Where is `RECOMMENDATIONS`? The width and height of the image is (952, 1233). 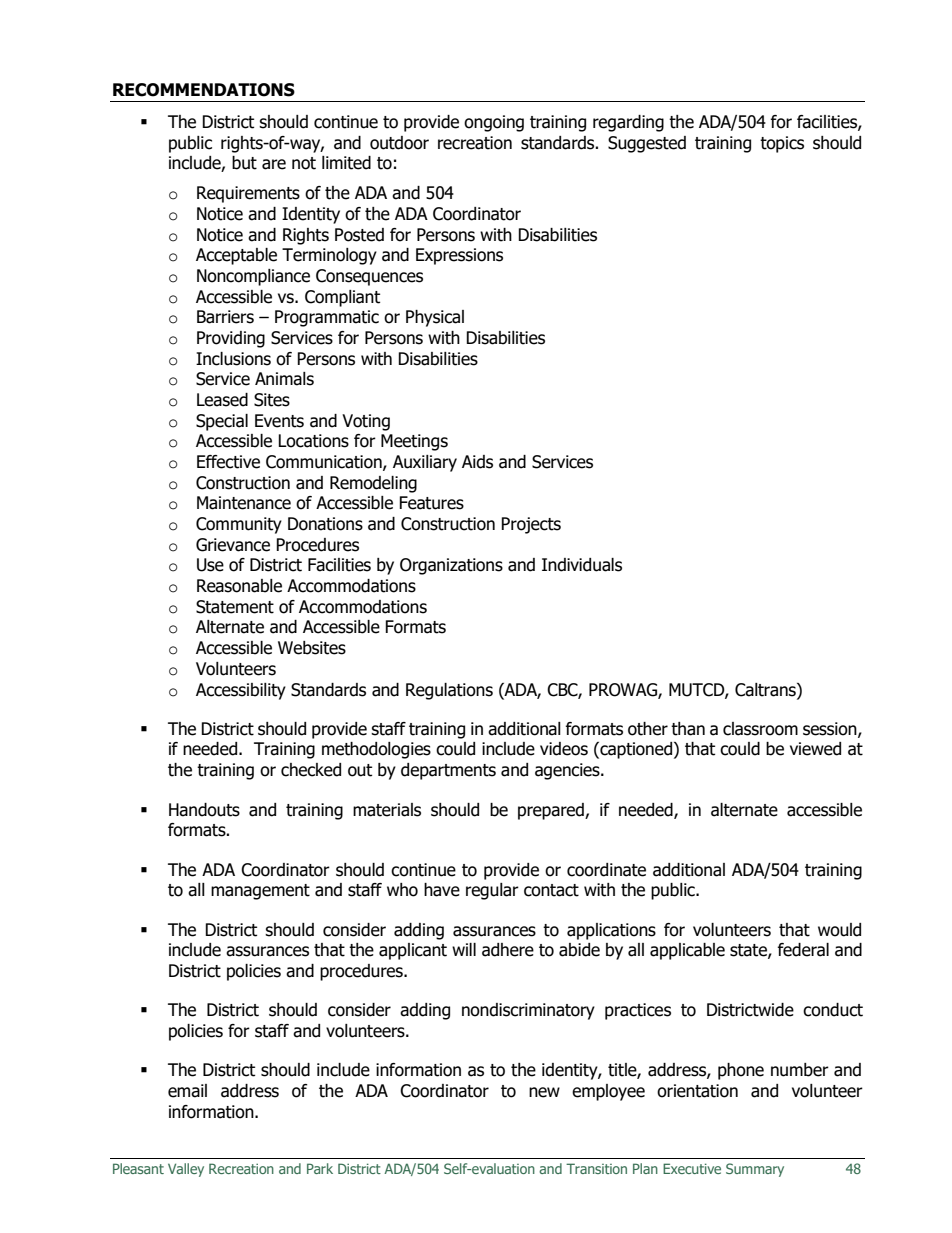 RECOMMENDATIONS is located at coordinates (204, 90).
